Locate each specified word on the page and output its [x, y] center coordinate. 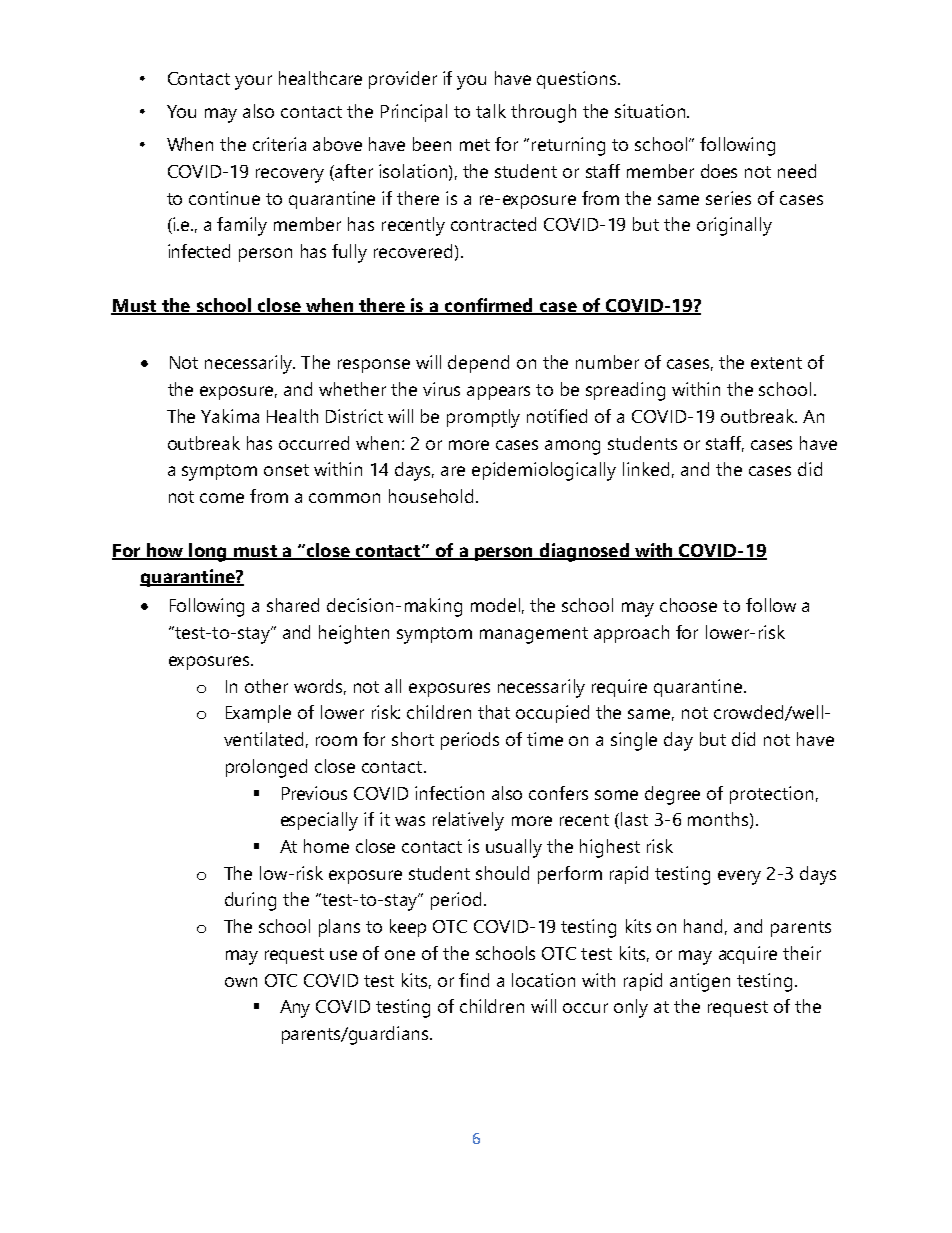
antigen [700, 982]
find [474, 980]
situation [650, 111]
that [494, 712]
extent [776, 363]
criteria [279, 144]
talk [491, 111]
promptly [483, 418]
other [266, 686]
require [619, 688]
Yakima [230, 416]
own [241, 982]
